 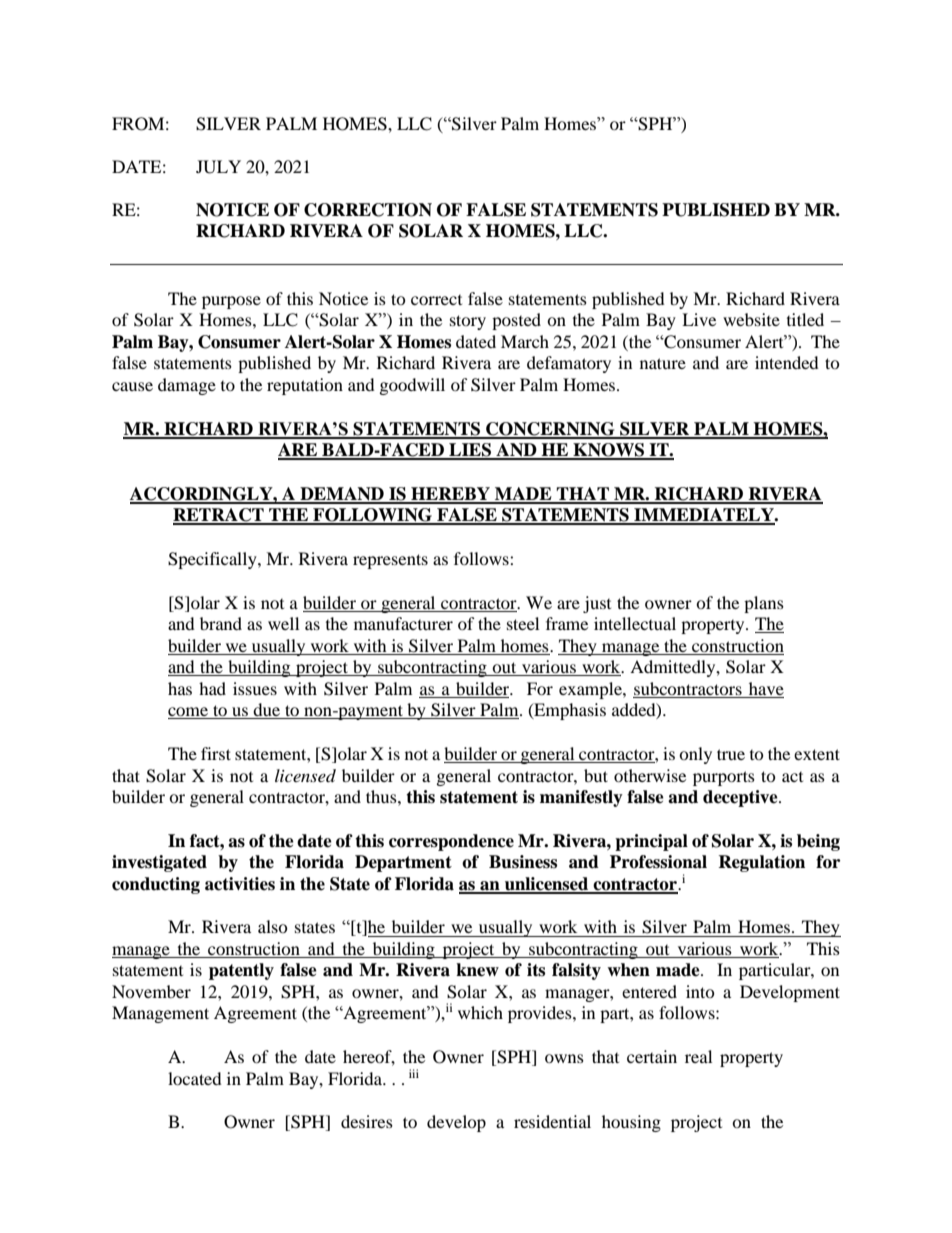 What do you see at coordinates (470, 451) in the screenshot?
I see `LIES` at bounding box center [470, 451].
